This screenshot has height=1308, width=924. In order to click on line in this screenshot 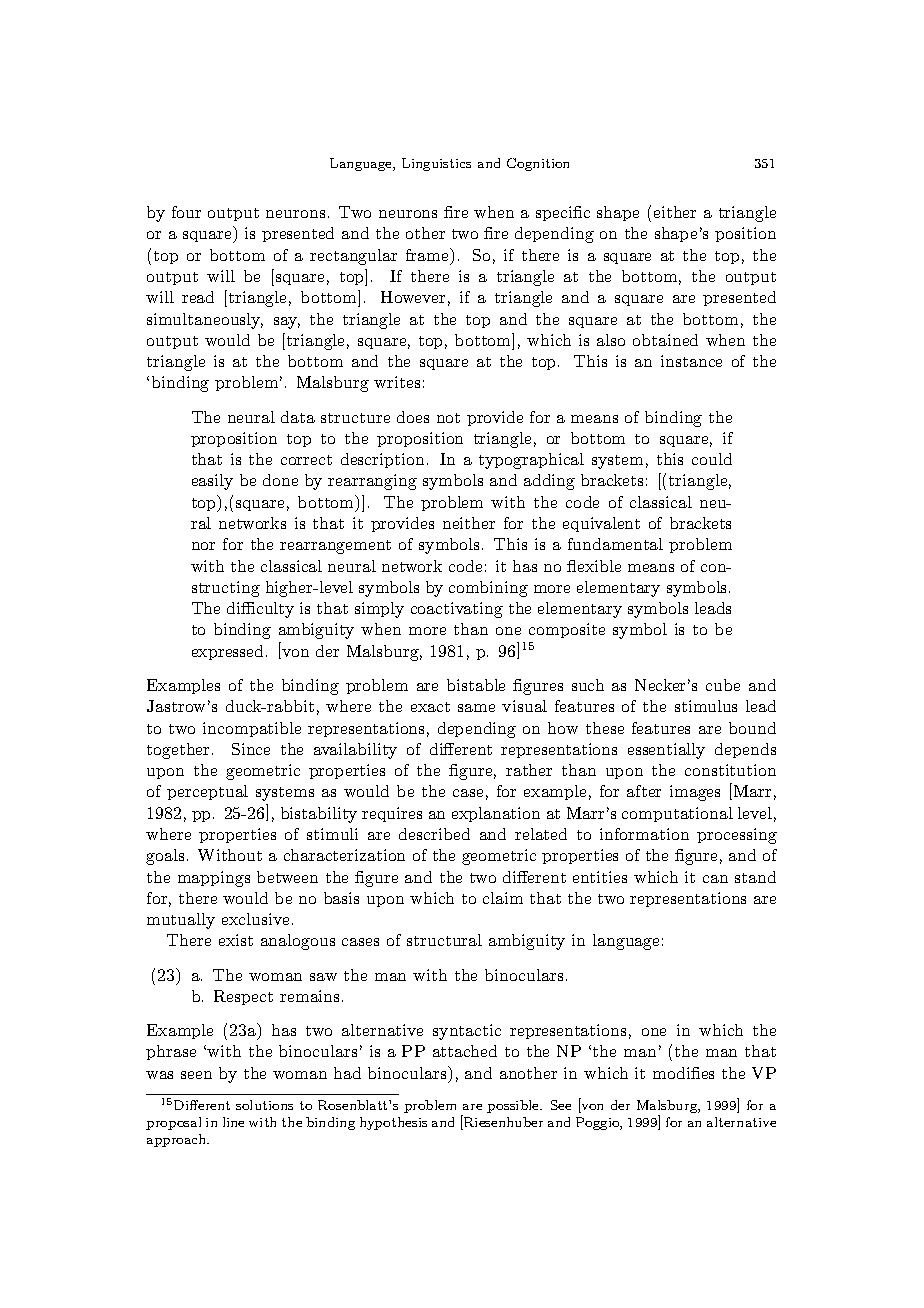, I will do `click(233, 1122)`.
